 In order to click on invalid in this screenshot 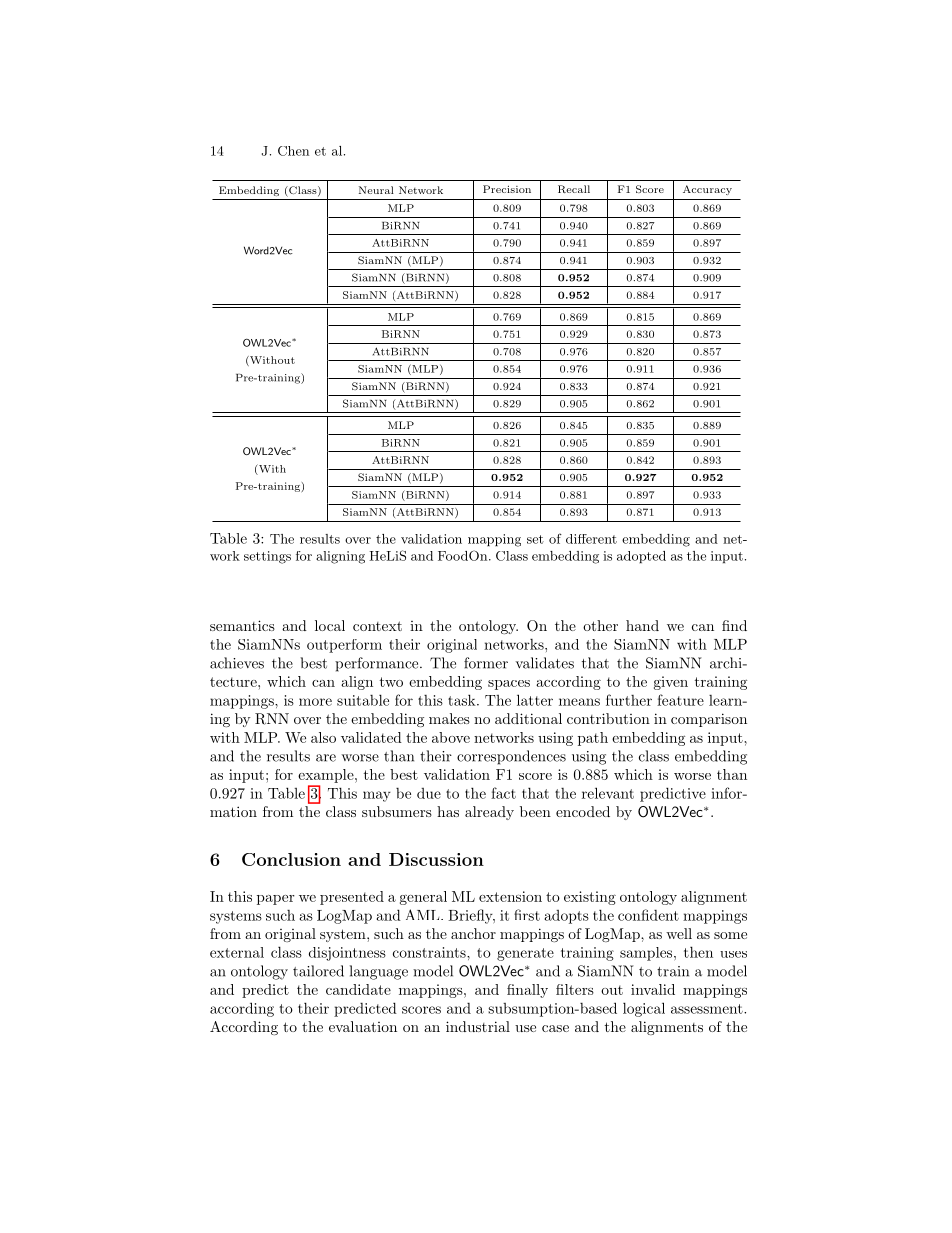, I will do `click(653, 989)`.
